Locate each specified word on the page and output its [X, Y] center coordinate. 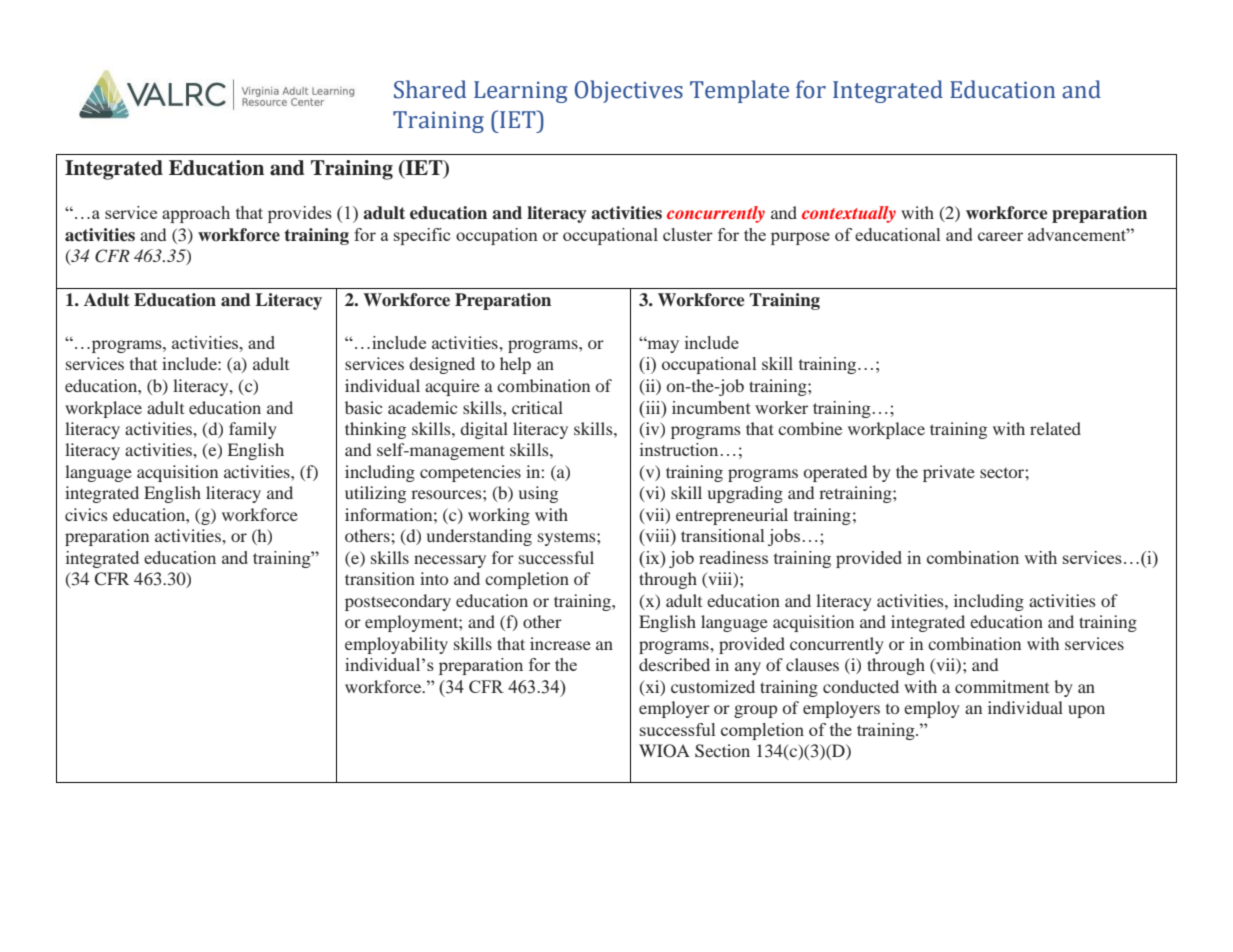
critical [537, 407]
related [1055, 428]
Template [739, 91]
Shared [430, 89]
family [253, 430]
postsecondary [398, 602]
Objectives [629, 91]
